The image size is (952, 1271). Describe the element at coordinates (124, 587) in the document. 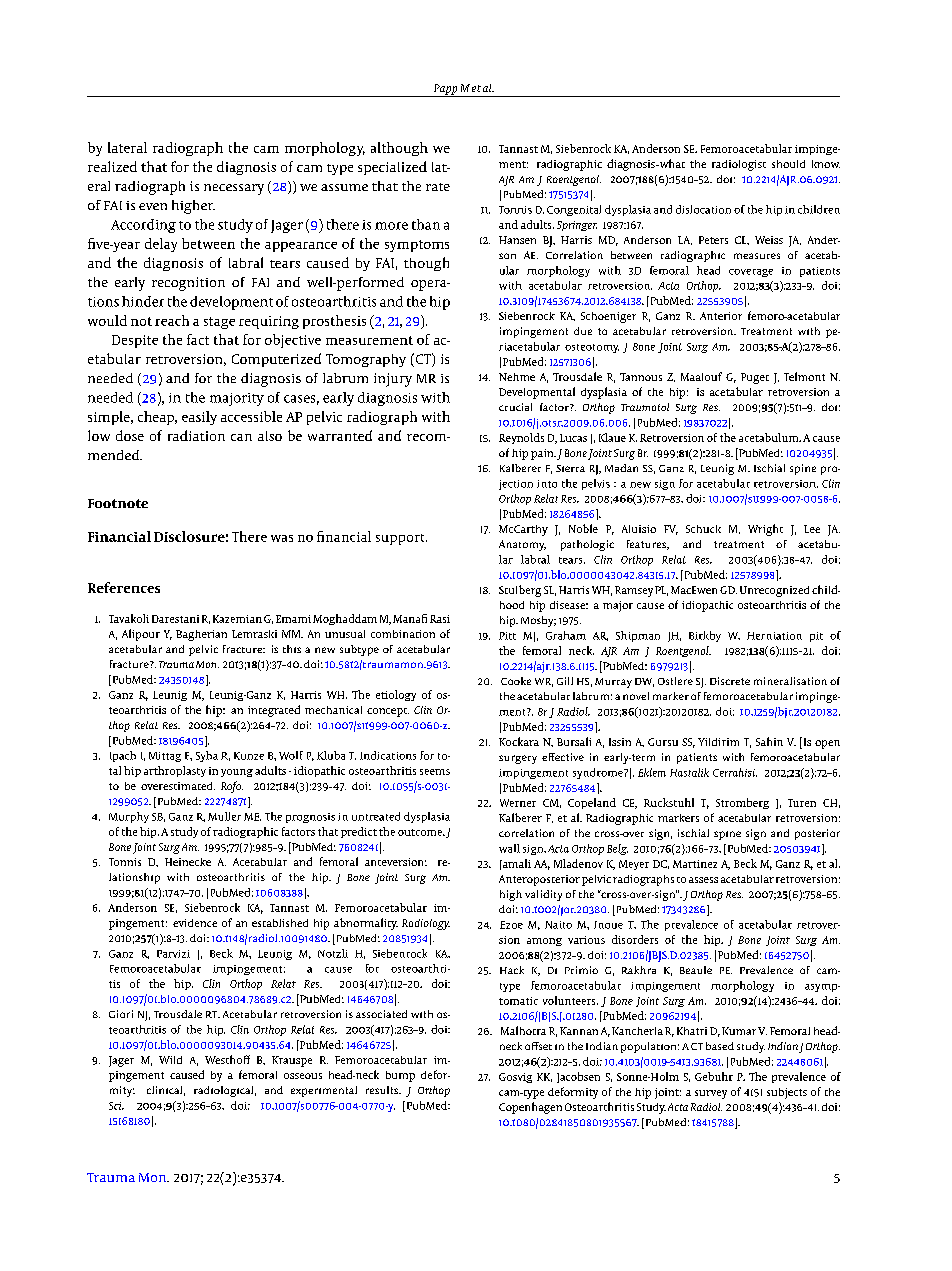

I see `References` at that location.
